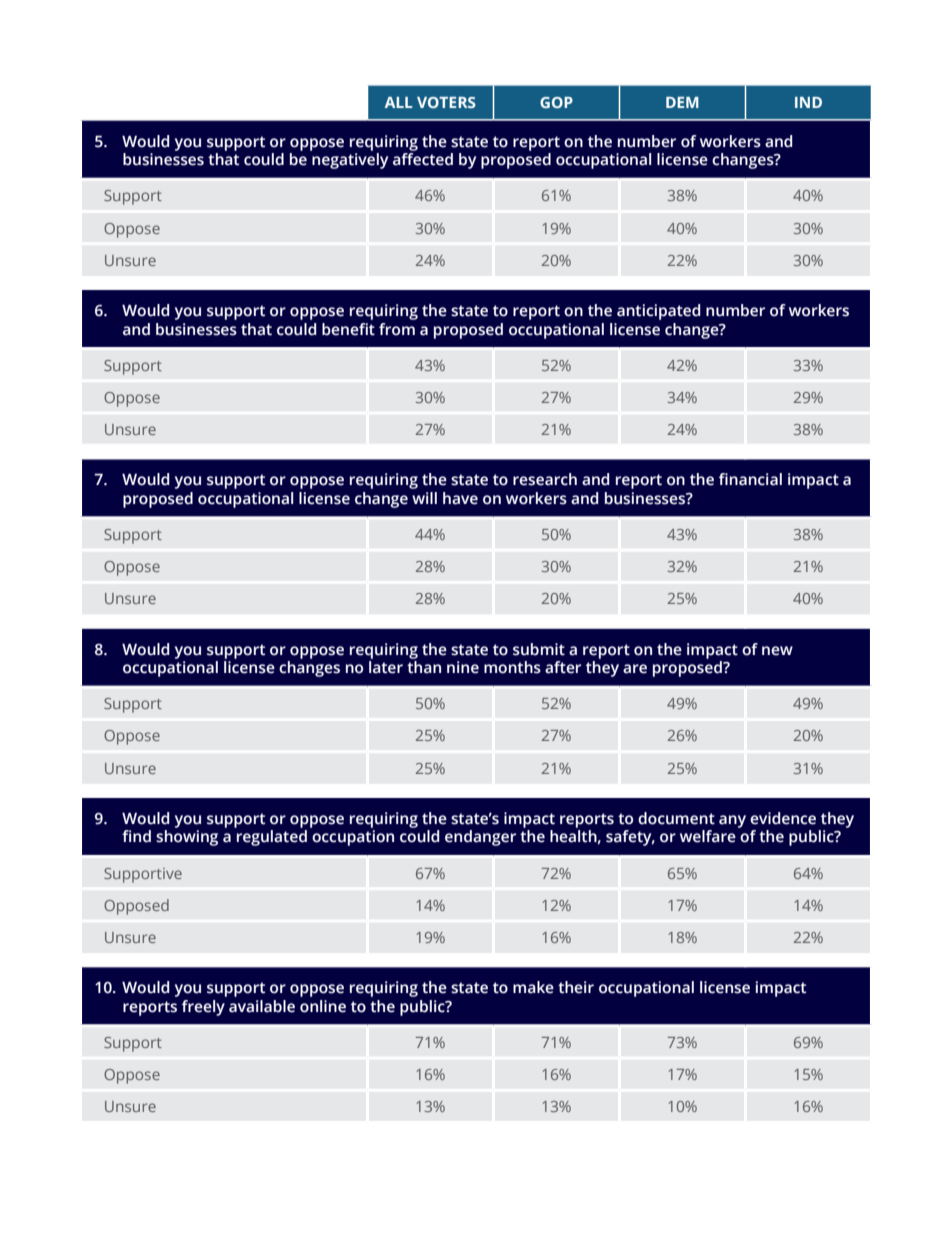 The height and width of the screenshot is (1233, 952). What do you see at coordinates (397, 329) in the screenshot?
I see `from` at bounding box center [397, 329].
